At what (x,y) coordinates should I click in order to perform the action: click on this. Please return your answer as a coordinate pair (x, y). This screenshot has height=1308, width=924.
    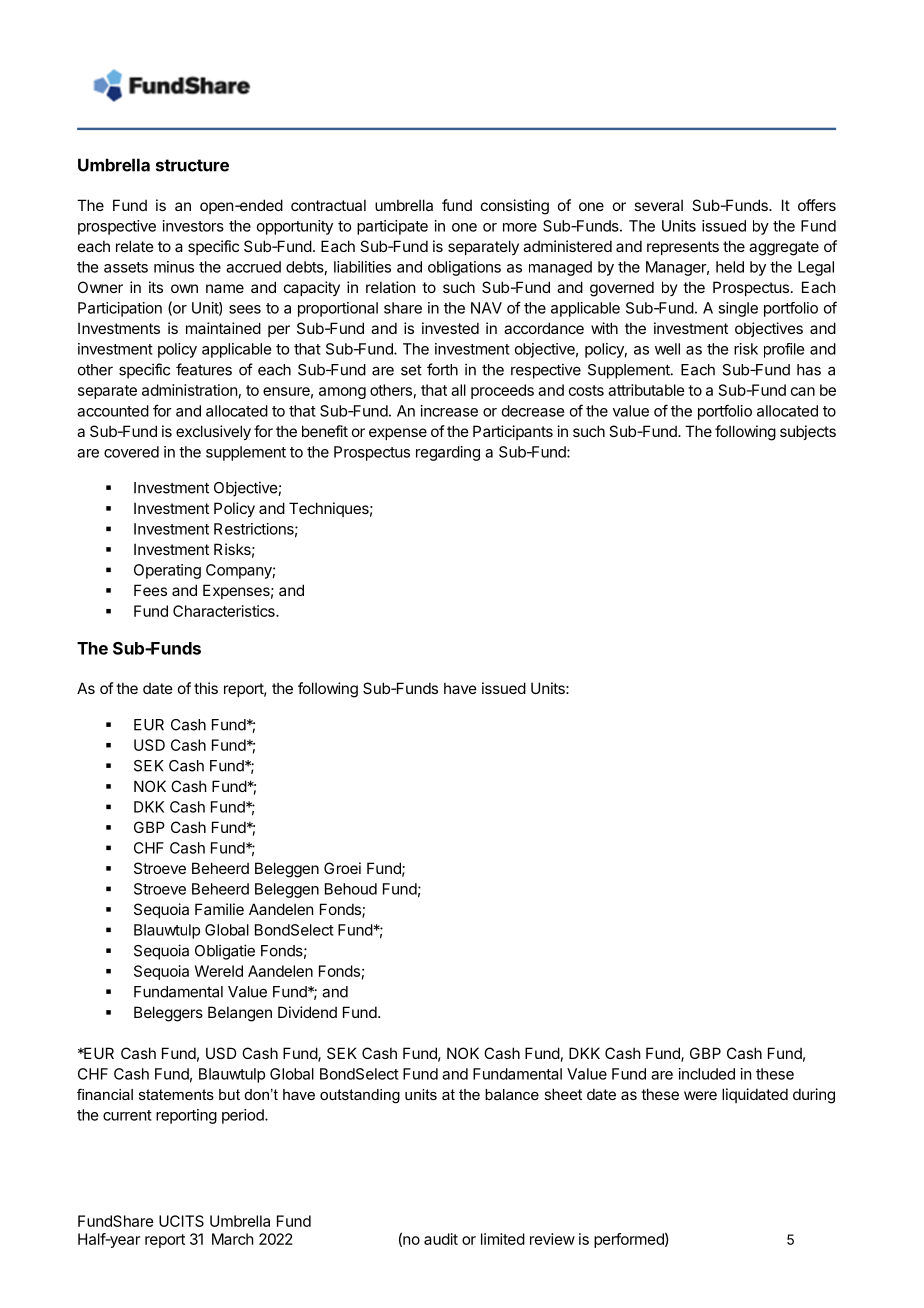
    Looking at the image, I should click on (206, 688).
